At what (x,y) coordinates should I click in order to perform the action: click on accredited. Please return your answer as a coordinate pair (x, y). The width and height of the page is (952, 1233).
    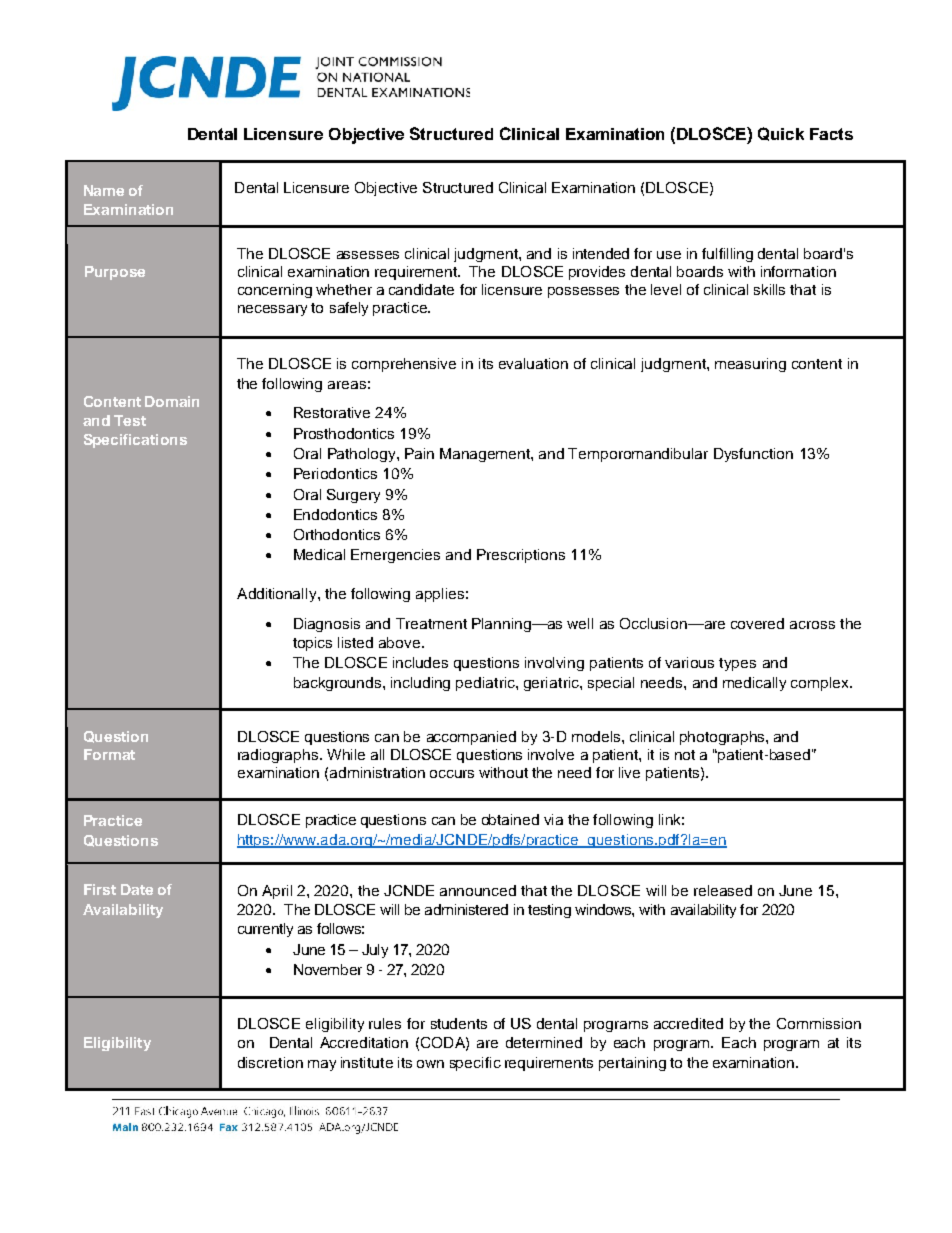
    Looking at the image, I should click on (688, 1023).
